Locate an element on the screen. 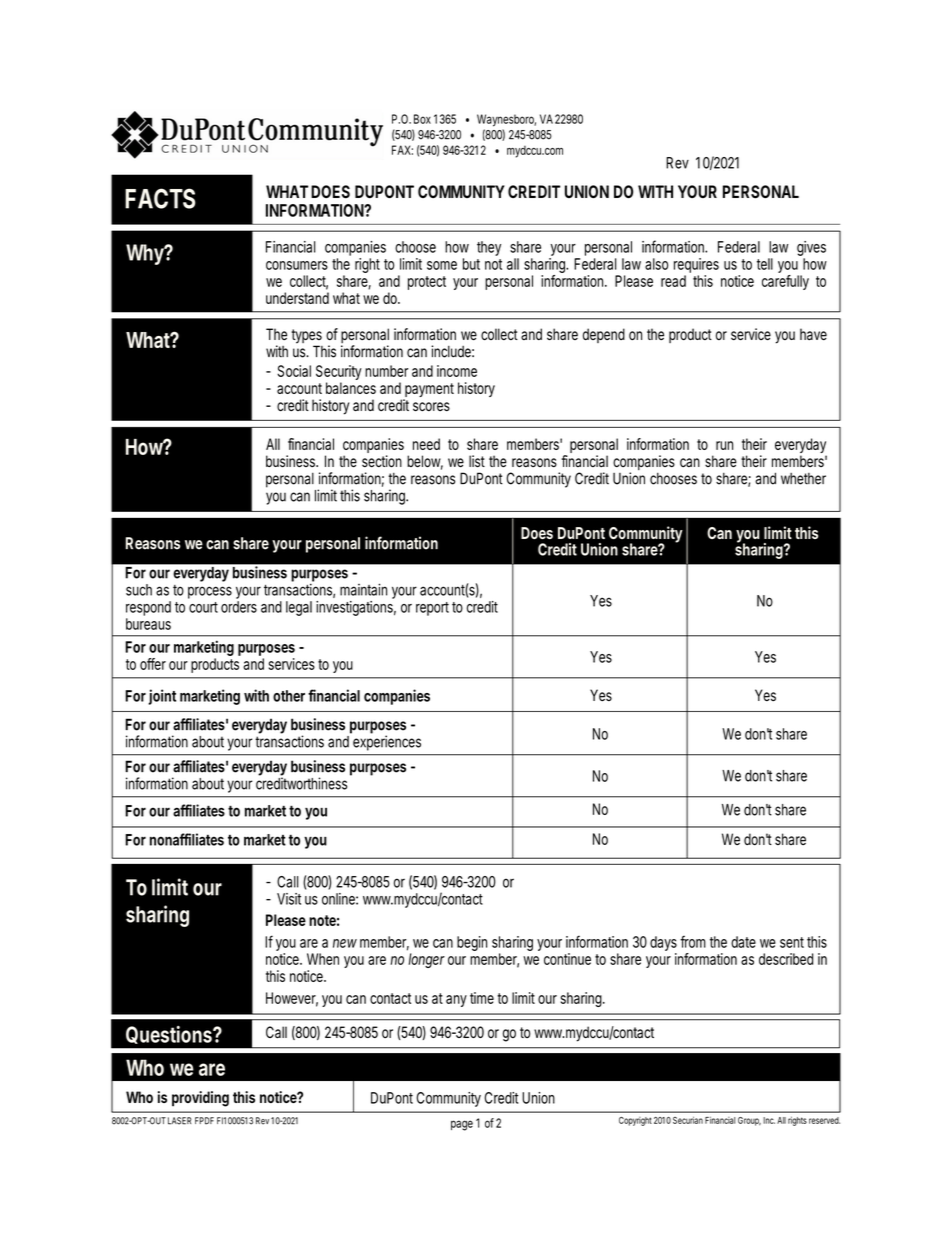 The image size is (952, 1233). FACTS is located at coordinates (160, 198).
